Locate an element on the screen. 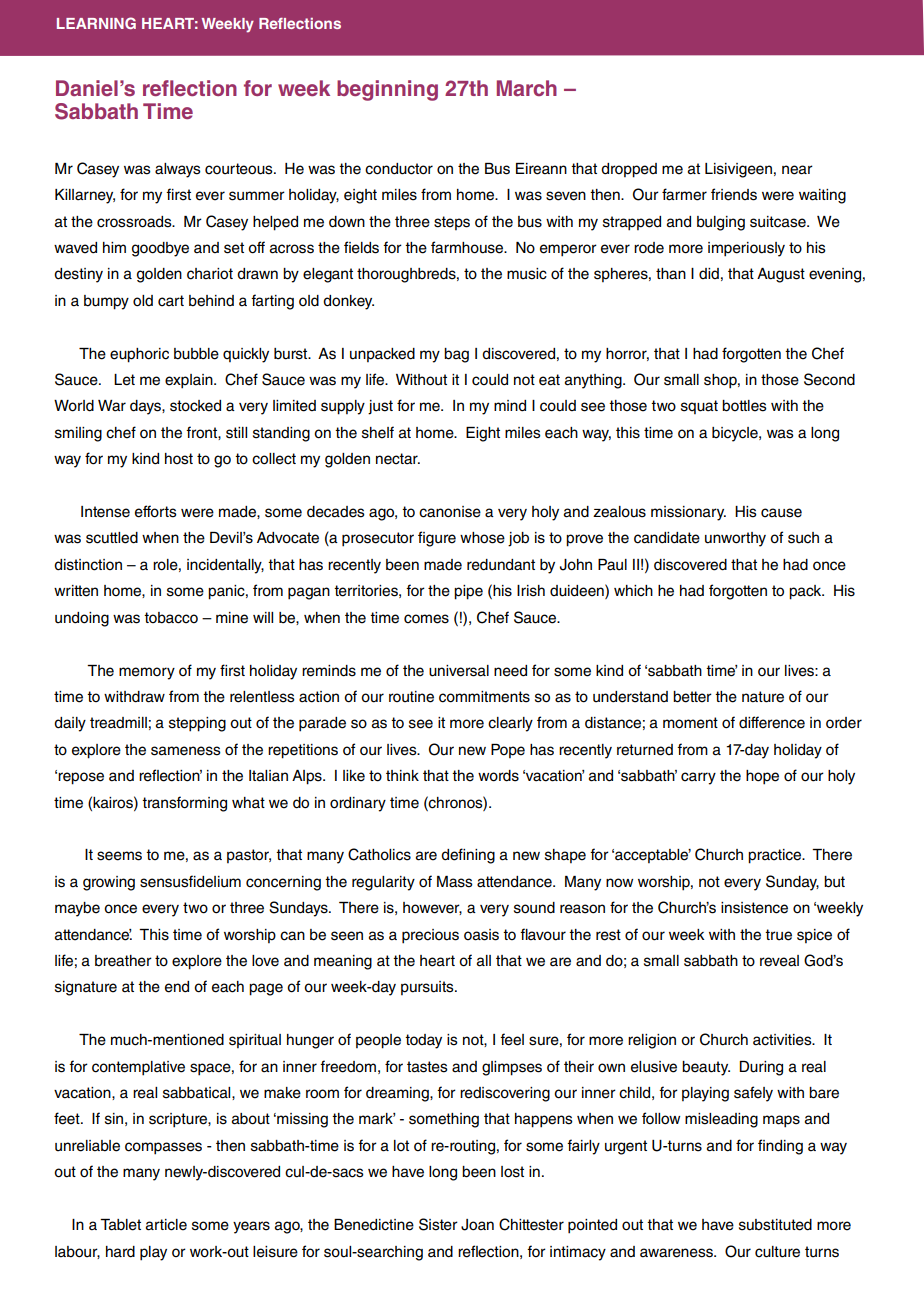 This screenshot has height=1308, width=924. near is located at coordinates (797, 170).
